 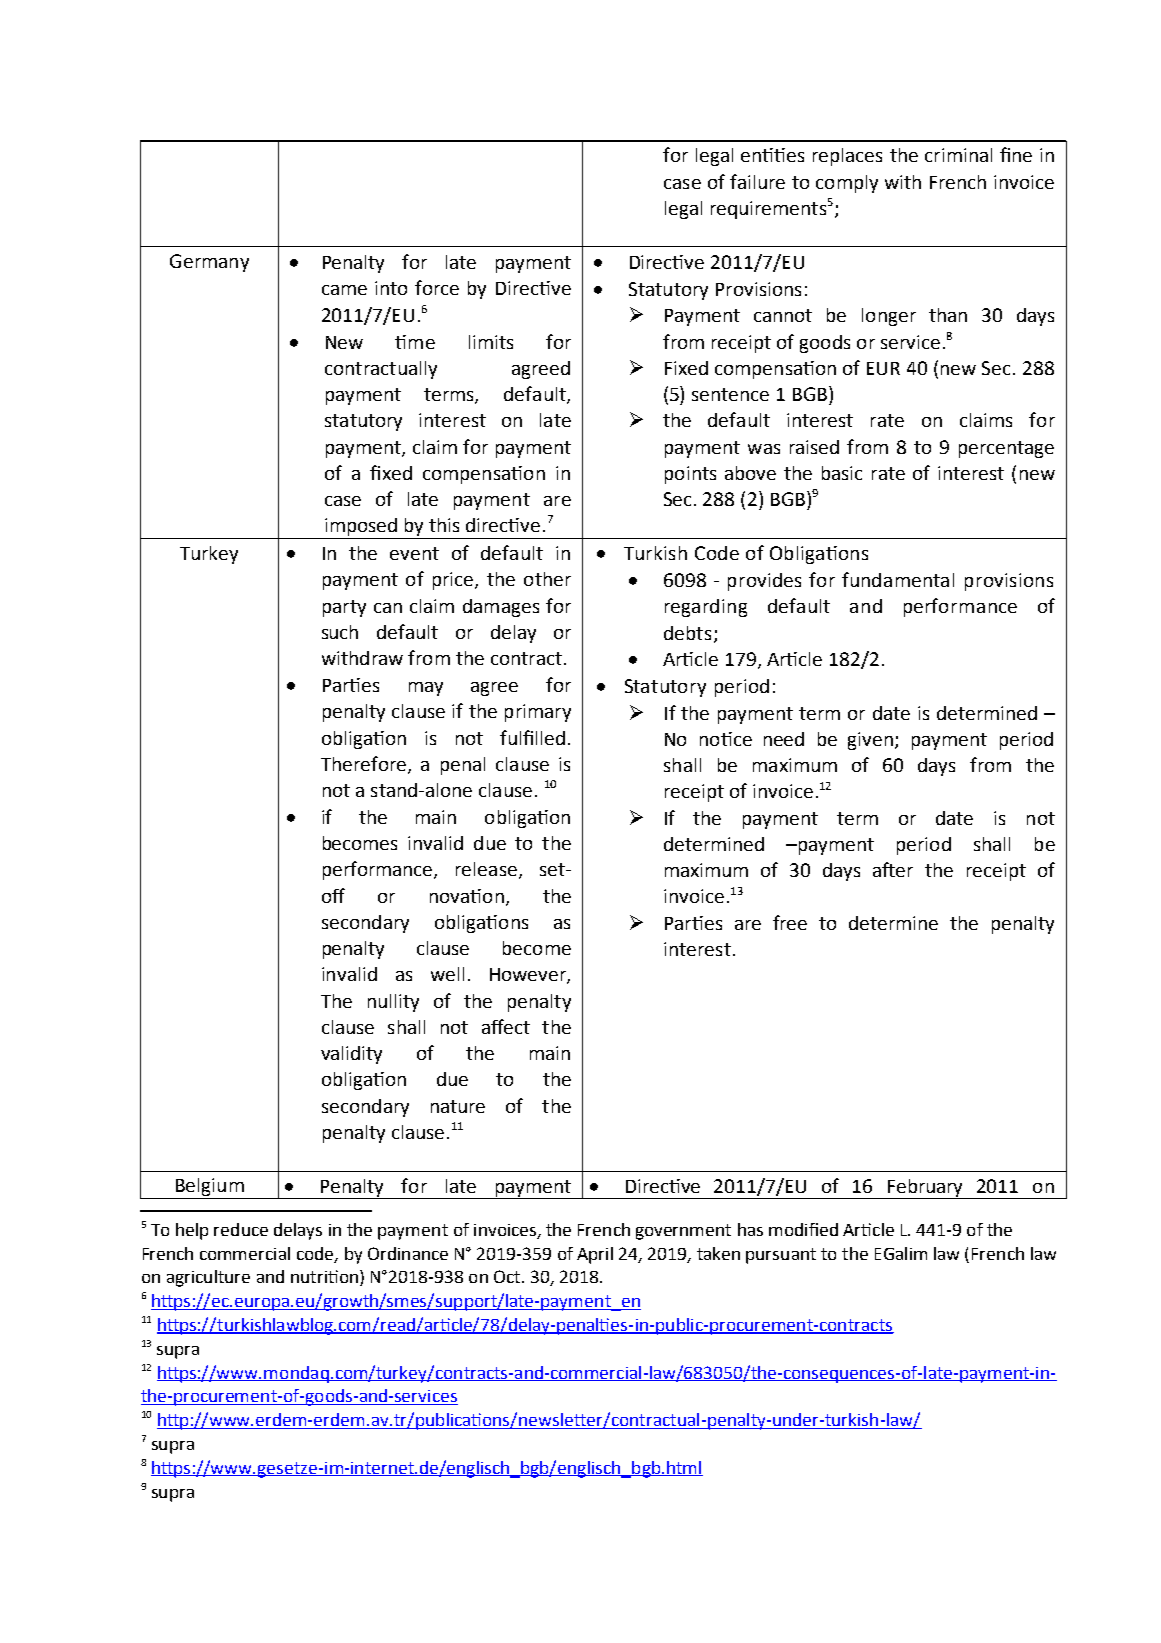 What do you see at coordinates (447, 974) in the screenshot?
I see `well` at bounding box center [447, 974].
